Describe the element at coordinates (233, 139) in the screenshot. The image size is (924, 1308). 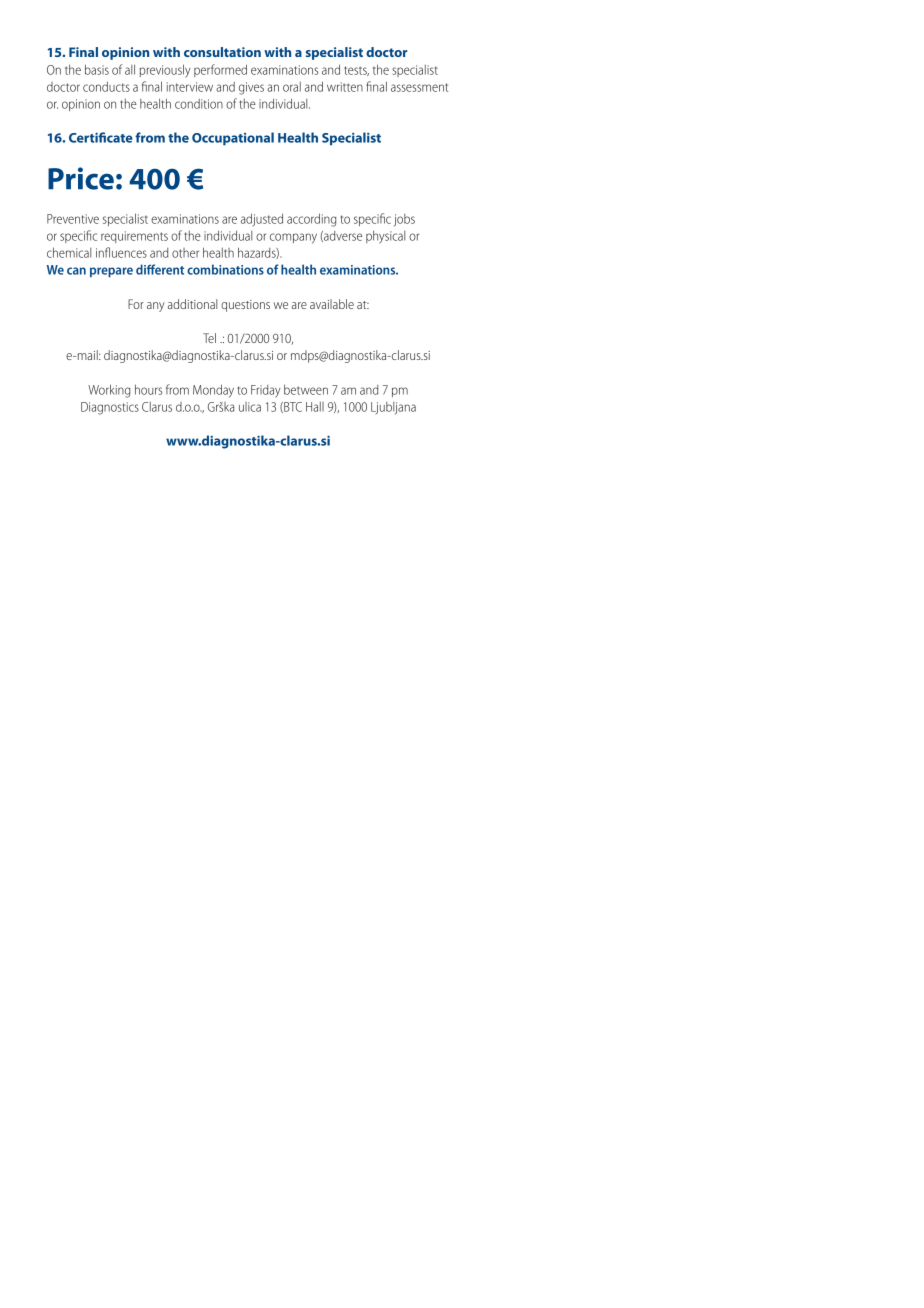
I see `Occupational` at that location.
